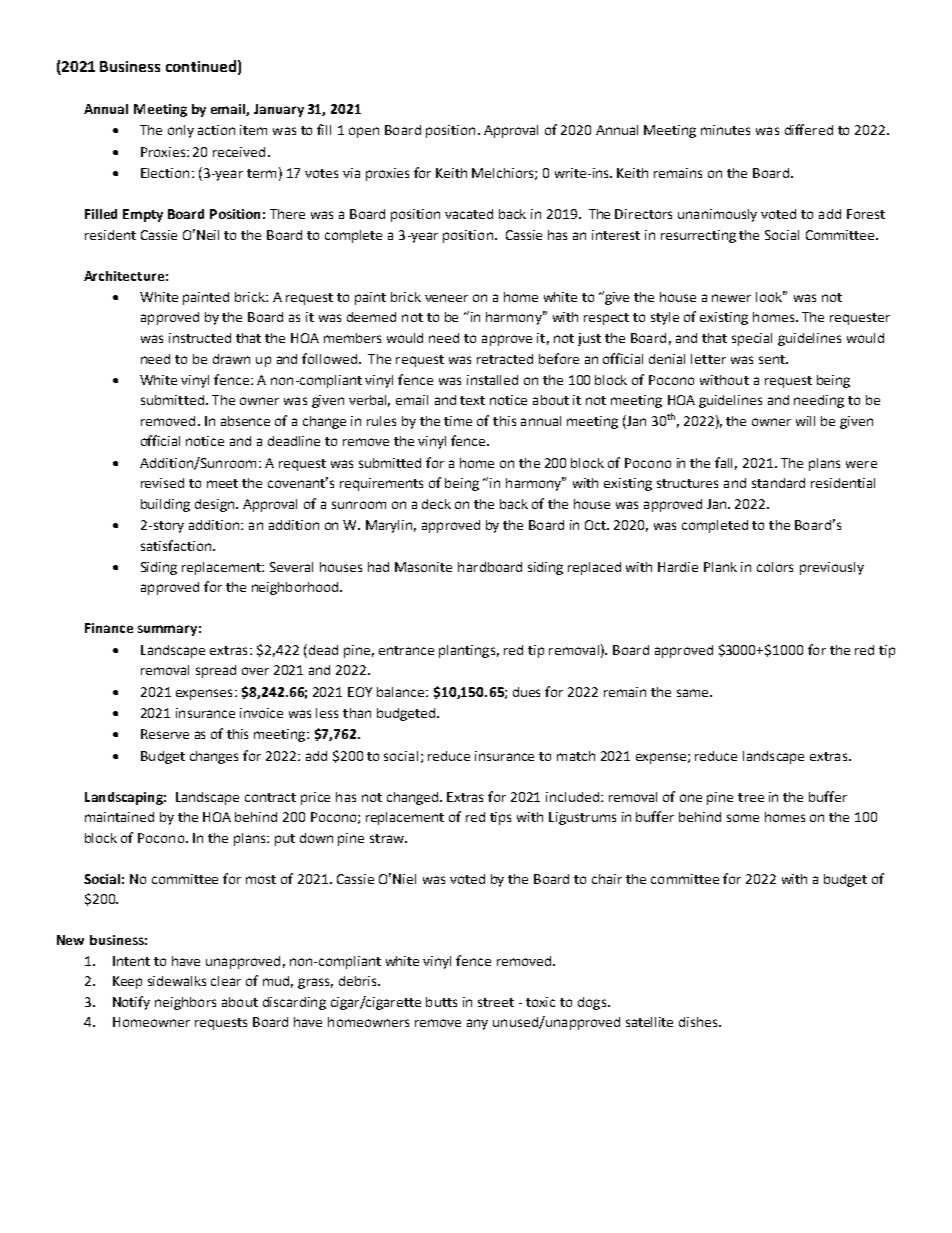 The height and width of the image is (1233, 952). Describe the element at coordinates (477, 1024) in the image. I see `any` at that location.
